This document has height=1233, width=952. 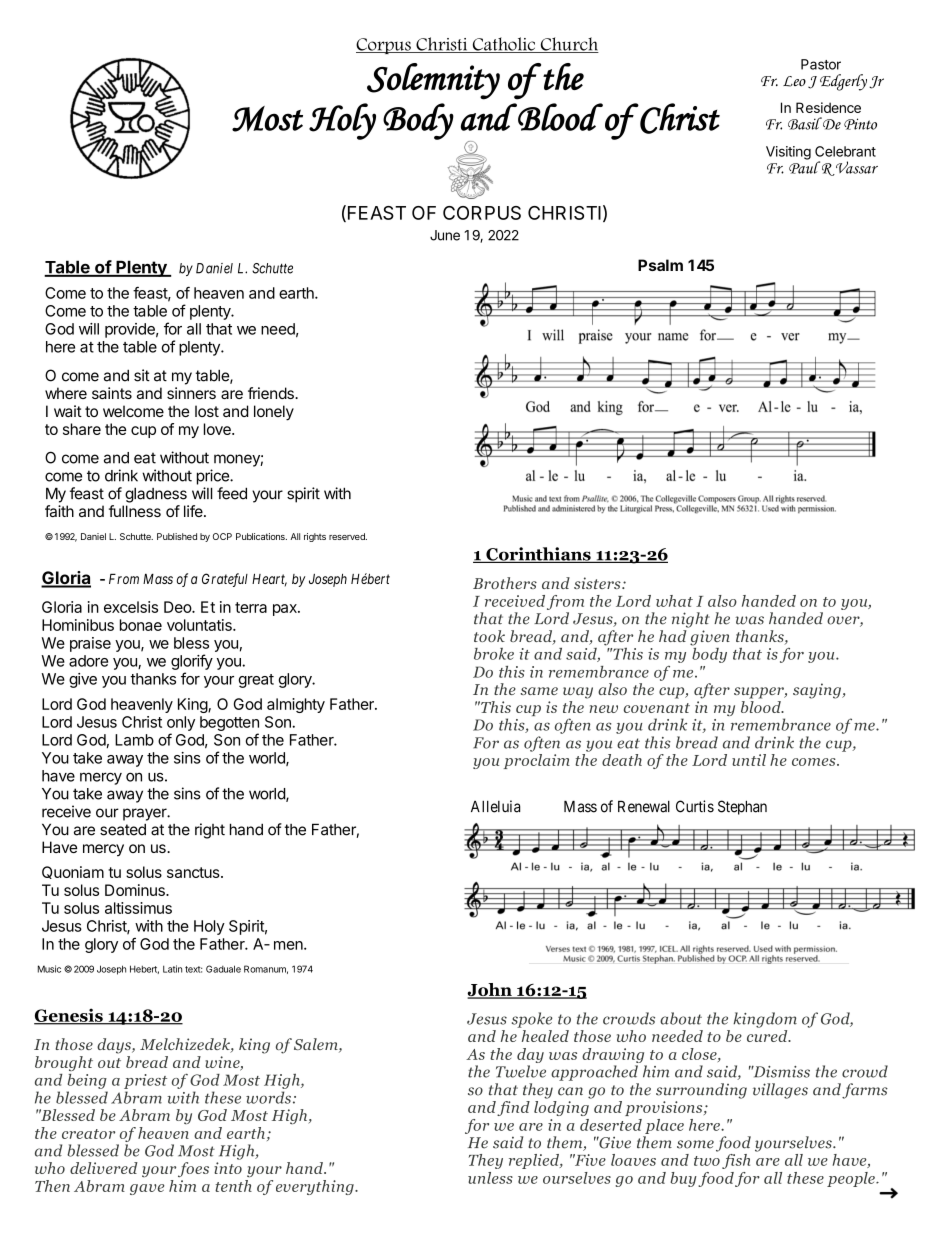 What do you see at coordinates (490, 1178) in the document?
I see `unless` at bounding box center [490, 1178].
